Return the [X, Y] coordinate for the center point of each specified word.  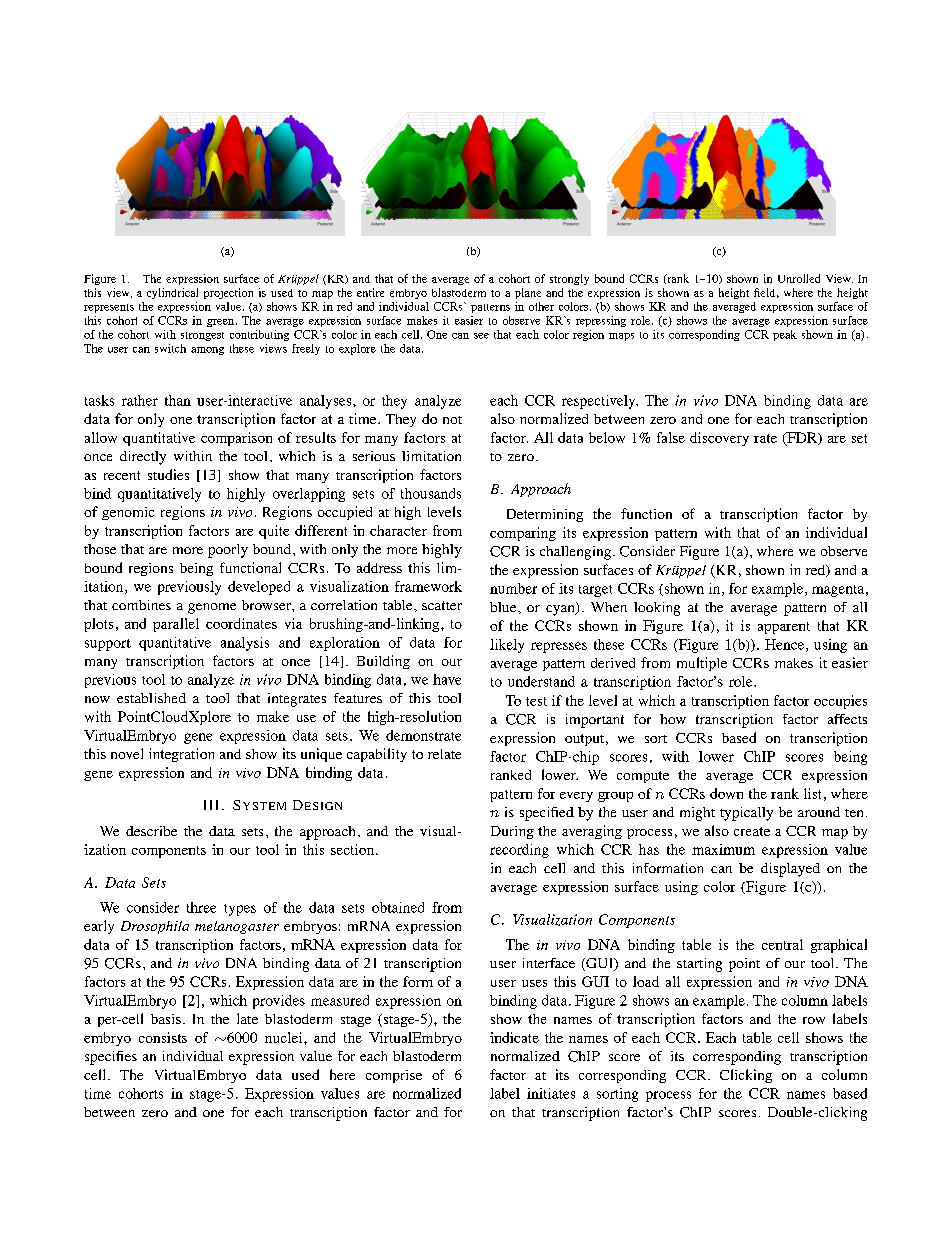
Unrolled [799, 278]
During [512, 832]
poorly [228, 551]
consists [163, 1037]
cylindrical [172, 293]
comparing [523, 534]
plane [528, 293]
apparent [784, 628]
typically [746, 814]
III [211, 805]
